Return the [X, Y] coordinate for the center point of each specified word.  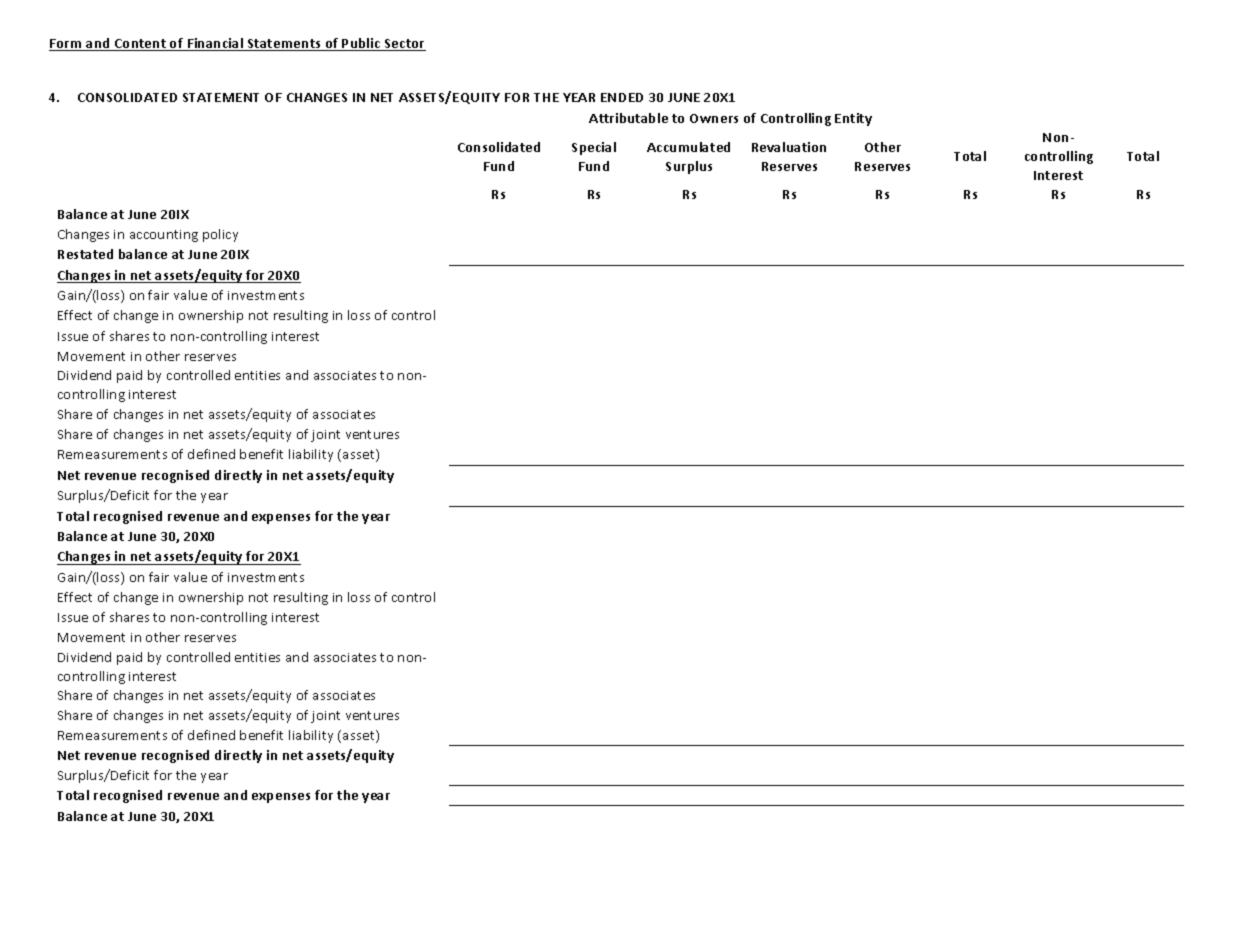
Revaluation [789, 147]
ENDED [622, 97]
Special [594, 148]
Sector [404, 45]
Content [140, 45]
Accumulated [688, 147]
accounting [164, 236]
